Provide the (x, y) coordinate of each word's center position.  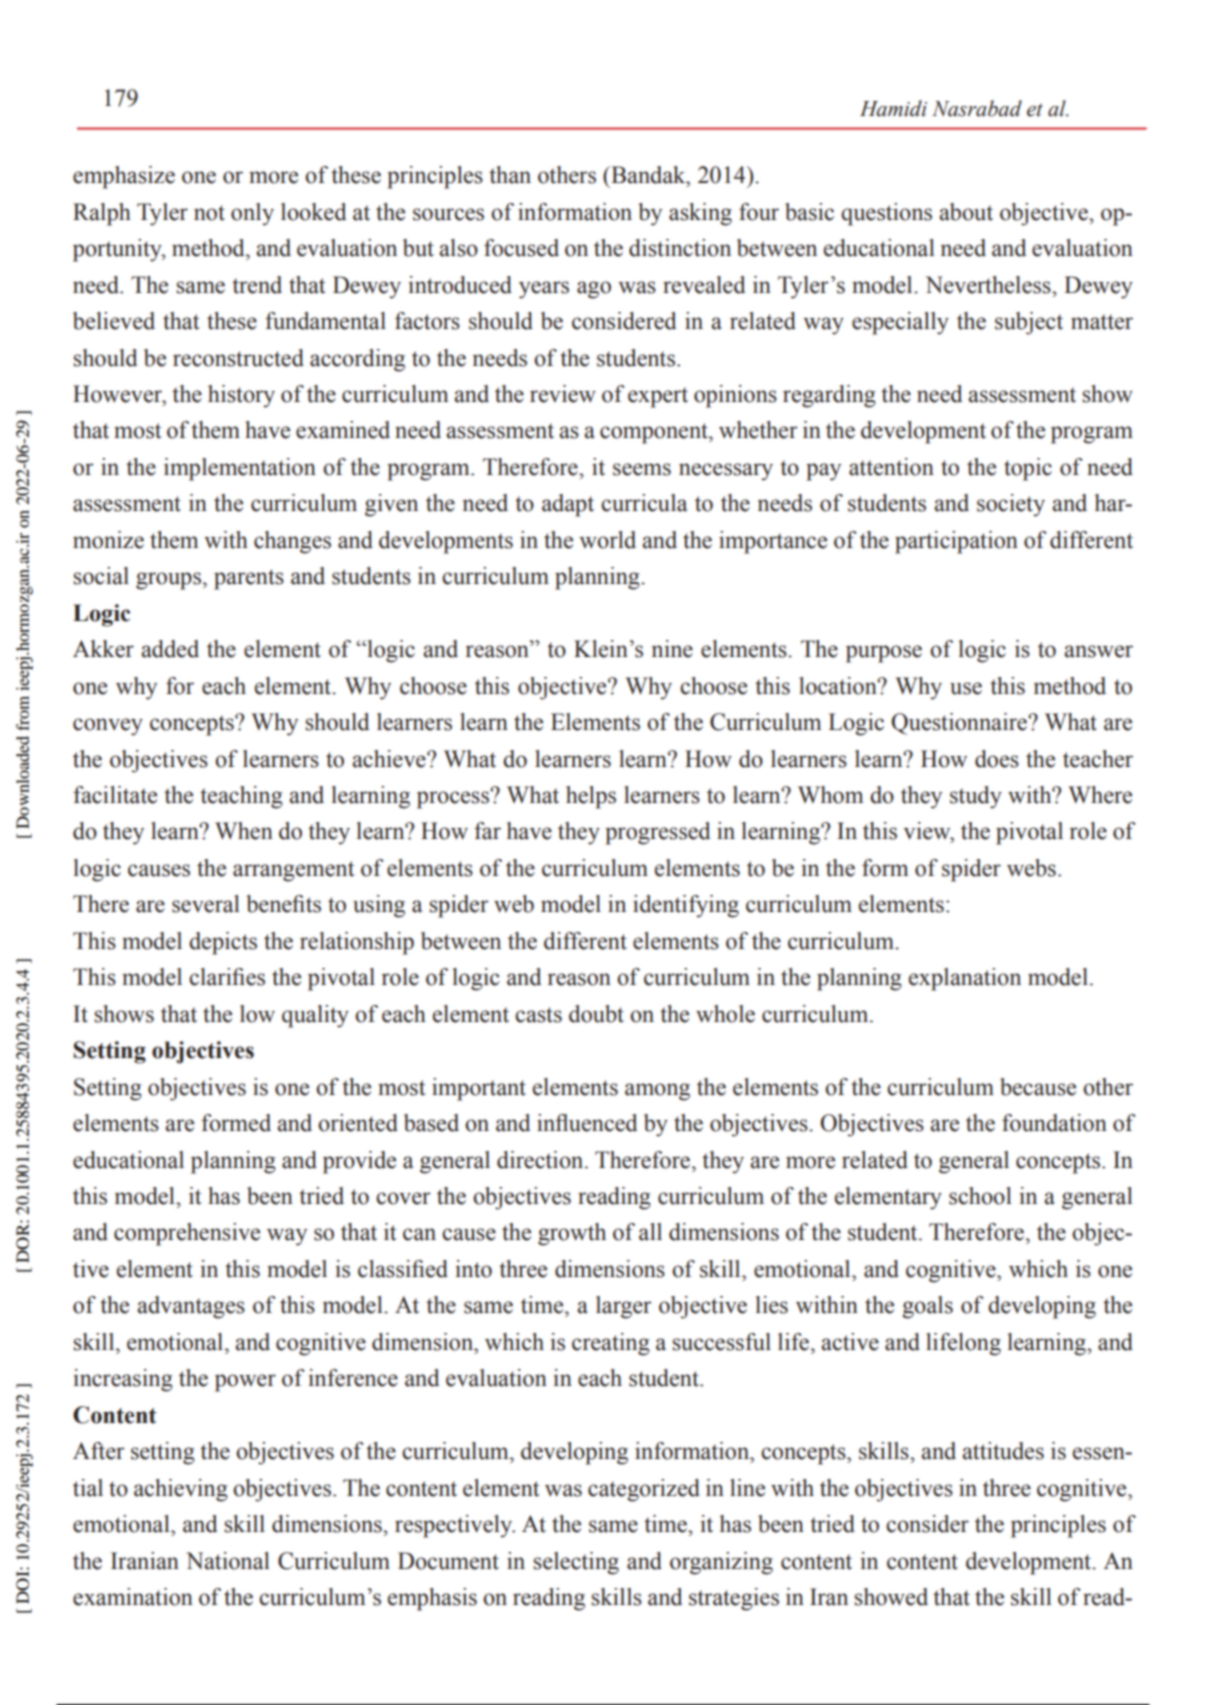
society (1011, 505)
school (980, 1196)
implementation (240, 469)
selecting (576, 1563)
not (209, 213)
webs (1031, 868)
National (228, 1561)
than (510, 175)
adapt (568, 505)
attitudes (1003, 1451)
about (966, 212)
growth (572, 1234)
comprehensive (187, 1234)
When (244, 831)
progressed (657, 833)
